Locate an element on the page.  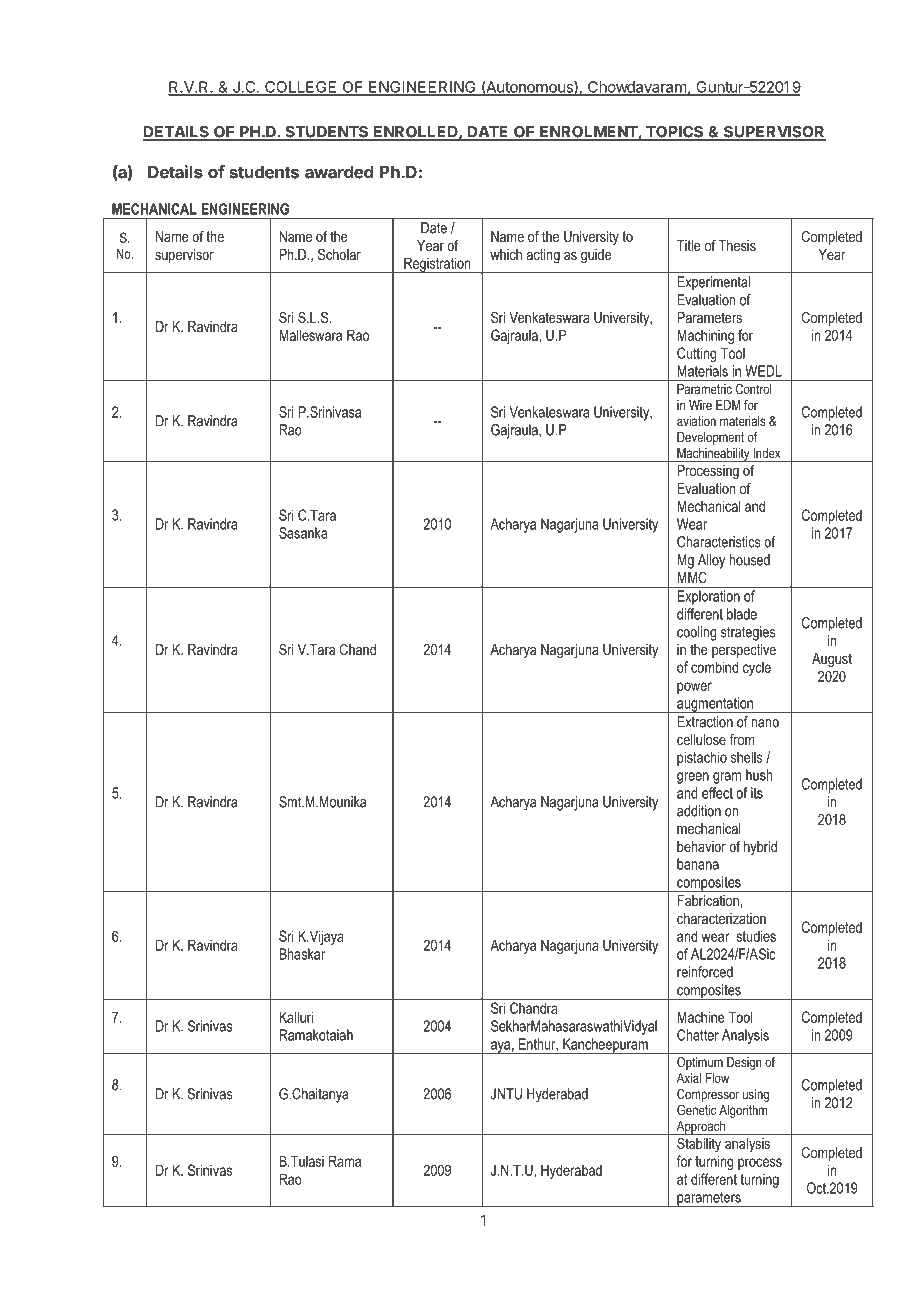
awarded is located at coordinates (339, 172).
